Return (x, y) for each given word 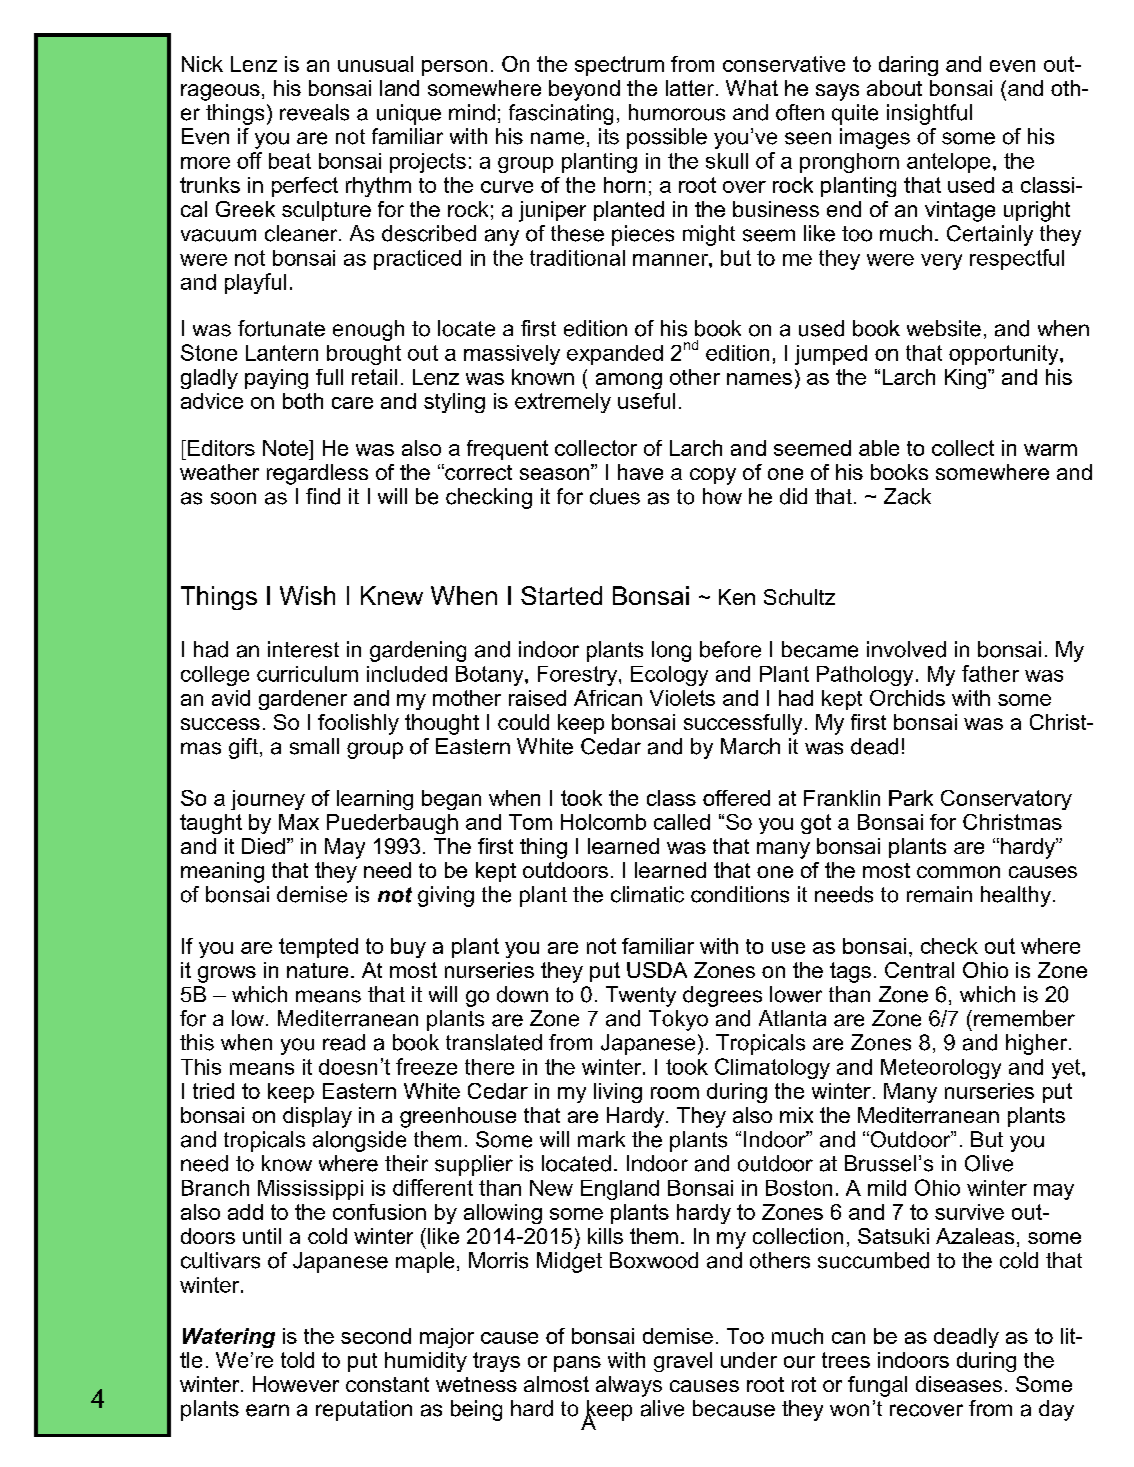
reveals (314, 112)
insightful (929, 114)
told (297, 1360)
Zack (907, 496)
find (323, 496)
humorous (677, 112)
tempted (318, 948)
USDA (657, 970)
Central (919, 970)
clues (615, 496)
